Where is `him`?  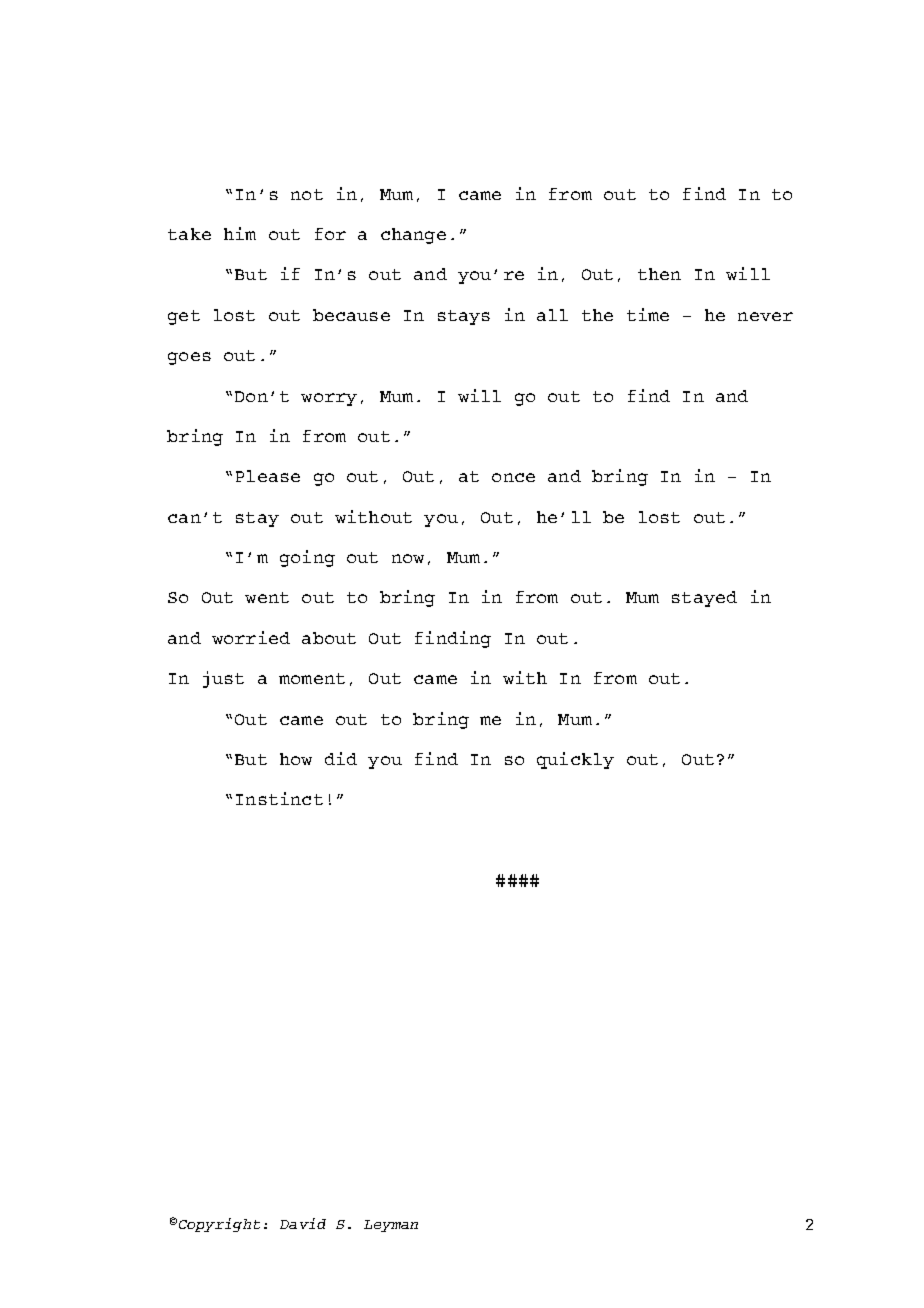 him is located at coordinates (240, 233).
